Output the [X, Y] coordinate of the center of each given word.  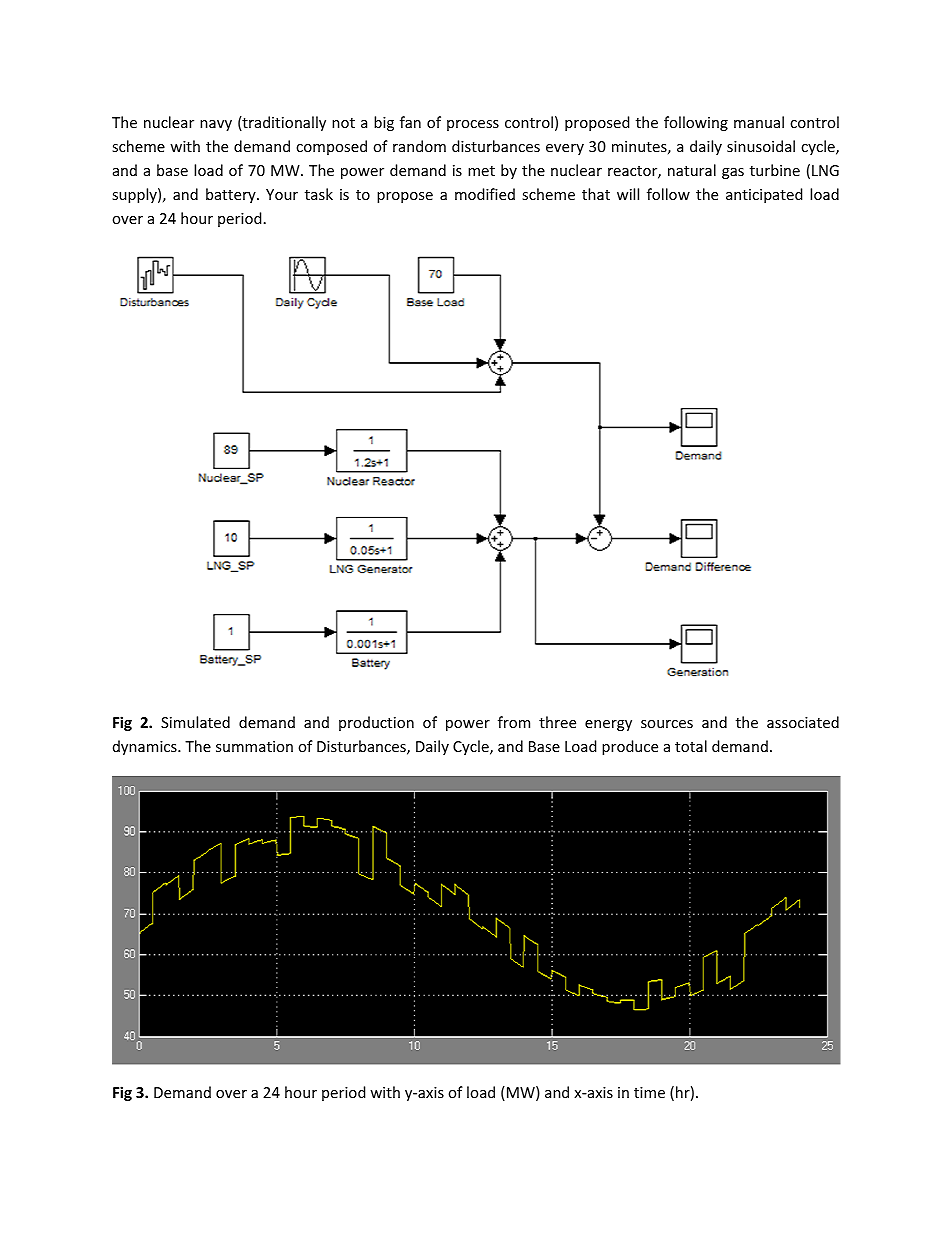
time [649, 1092]
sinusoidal [761, 146]
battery [232, 195]
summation [254, 746]
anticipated [764, 195]
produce [630, 747]
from [514, 722]
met [481, 171]
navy [216, 125]
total [691, 746]
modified [485, 194]
